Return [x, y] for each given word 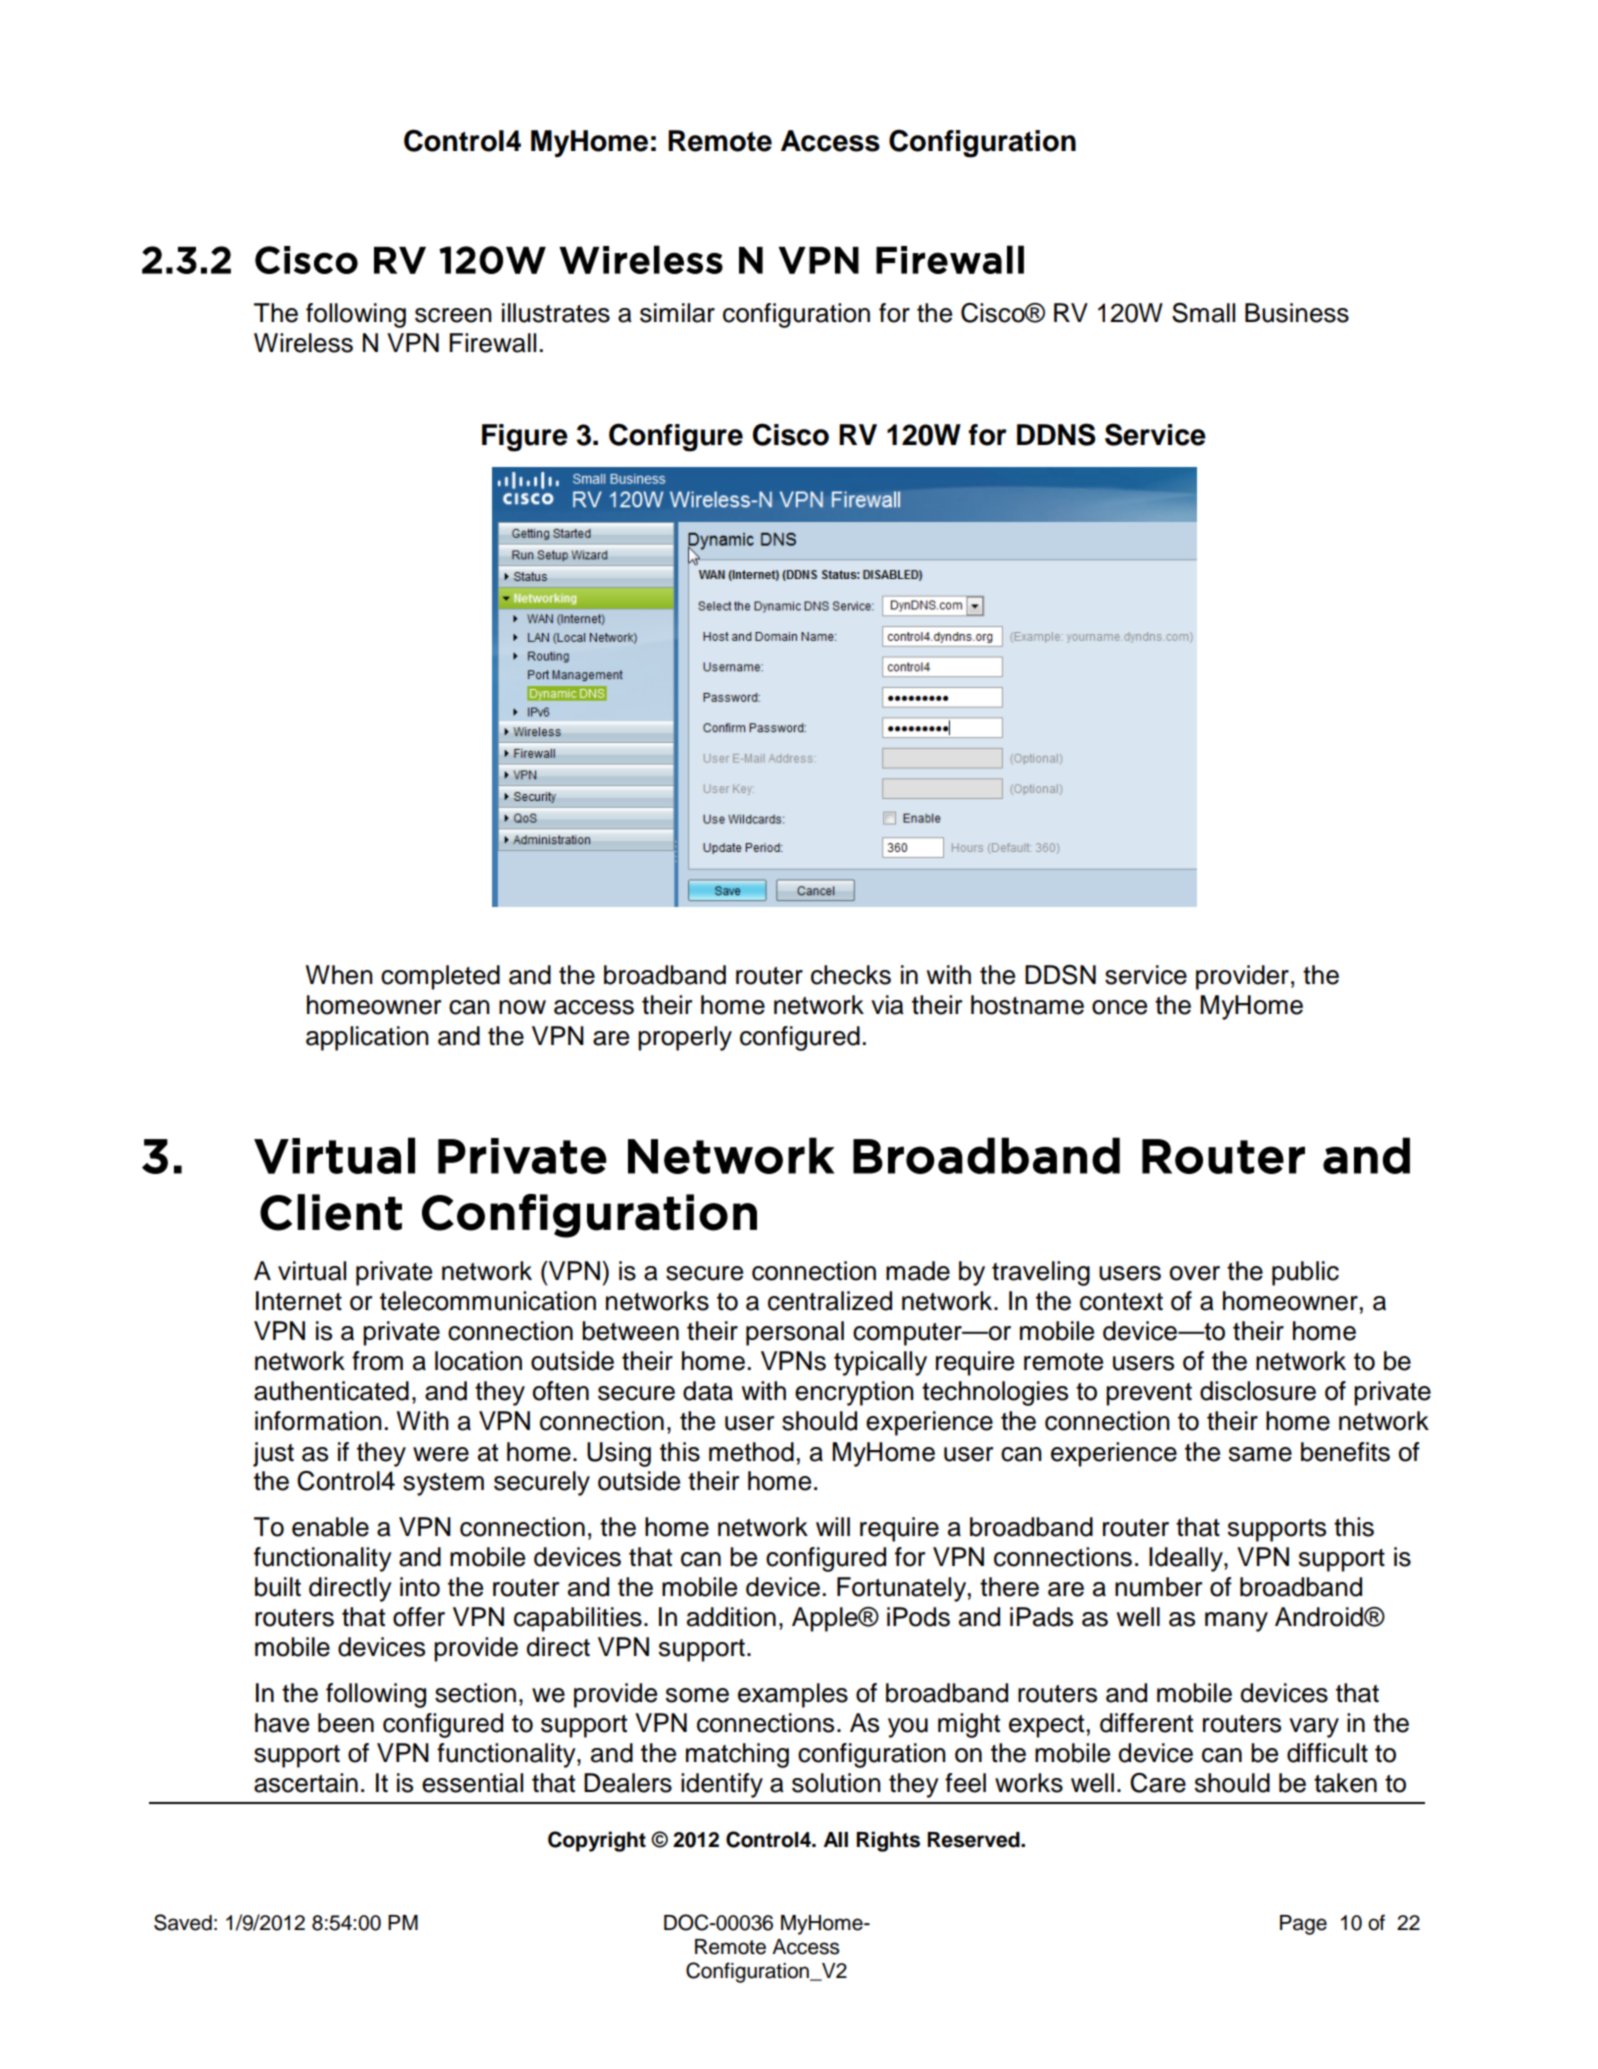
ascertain [306, 1783]
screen [453, 315]
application [367, 1038]
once [1119, 1007]
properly [685, 1038]
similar [677, 313]
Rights [888, 1841]
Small [1203, 313]
